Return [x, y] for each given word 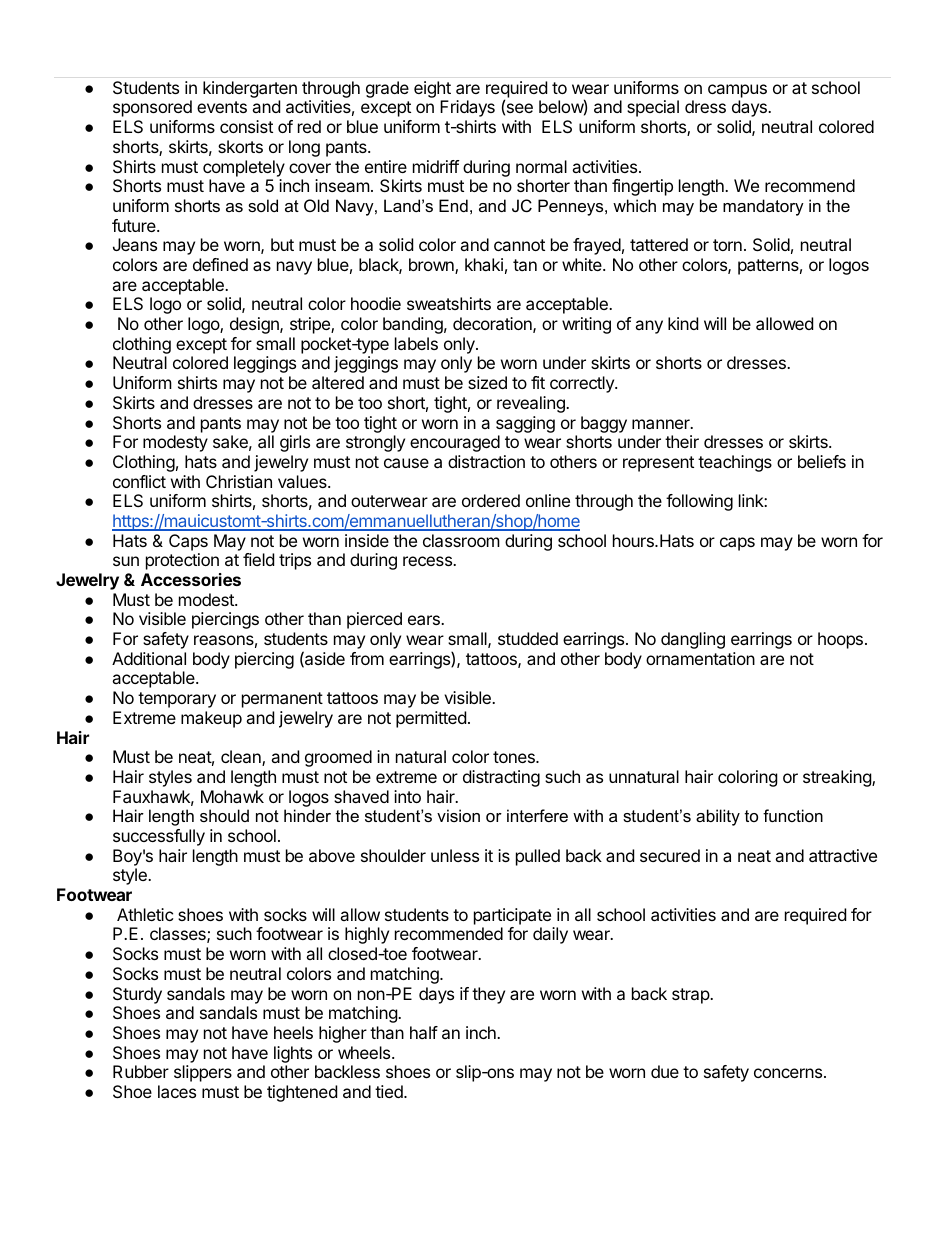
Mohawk [232, 796]
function [793, 815]
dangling [693, 640]
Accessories [191, 579]
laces [177, 1091]
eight [432, 89]
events [222, 107]
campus [737, 91]
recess [428, 561]
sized [487, 382]
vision [458, 815]
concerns [788, 1073]
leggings [265, 364]
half [424, 1032]
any [649, 327]
